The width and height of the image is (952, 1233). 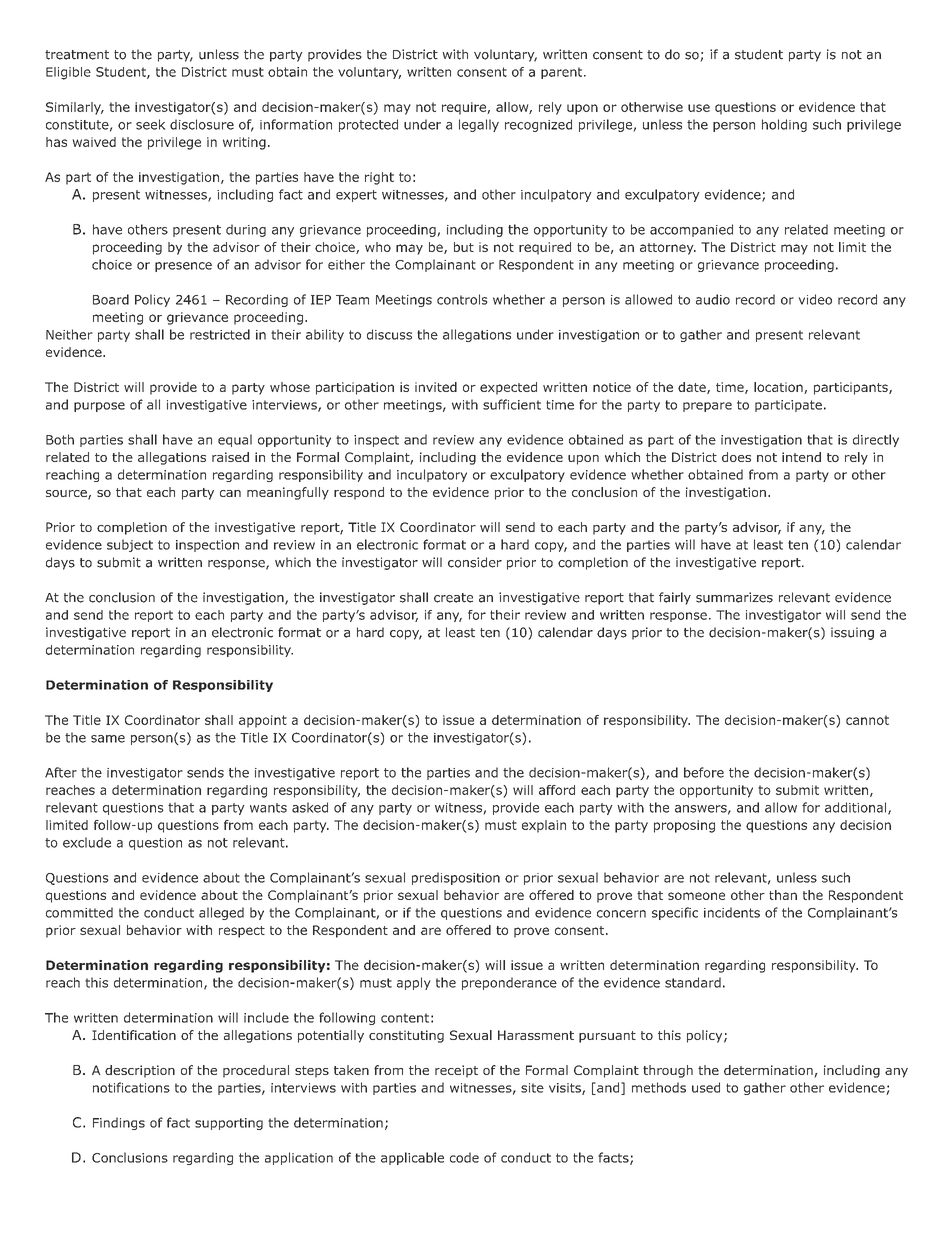 I want to click on exclude, so click(x=87, y=842).
